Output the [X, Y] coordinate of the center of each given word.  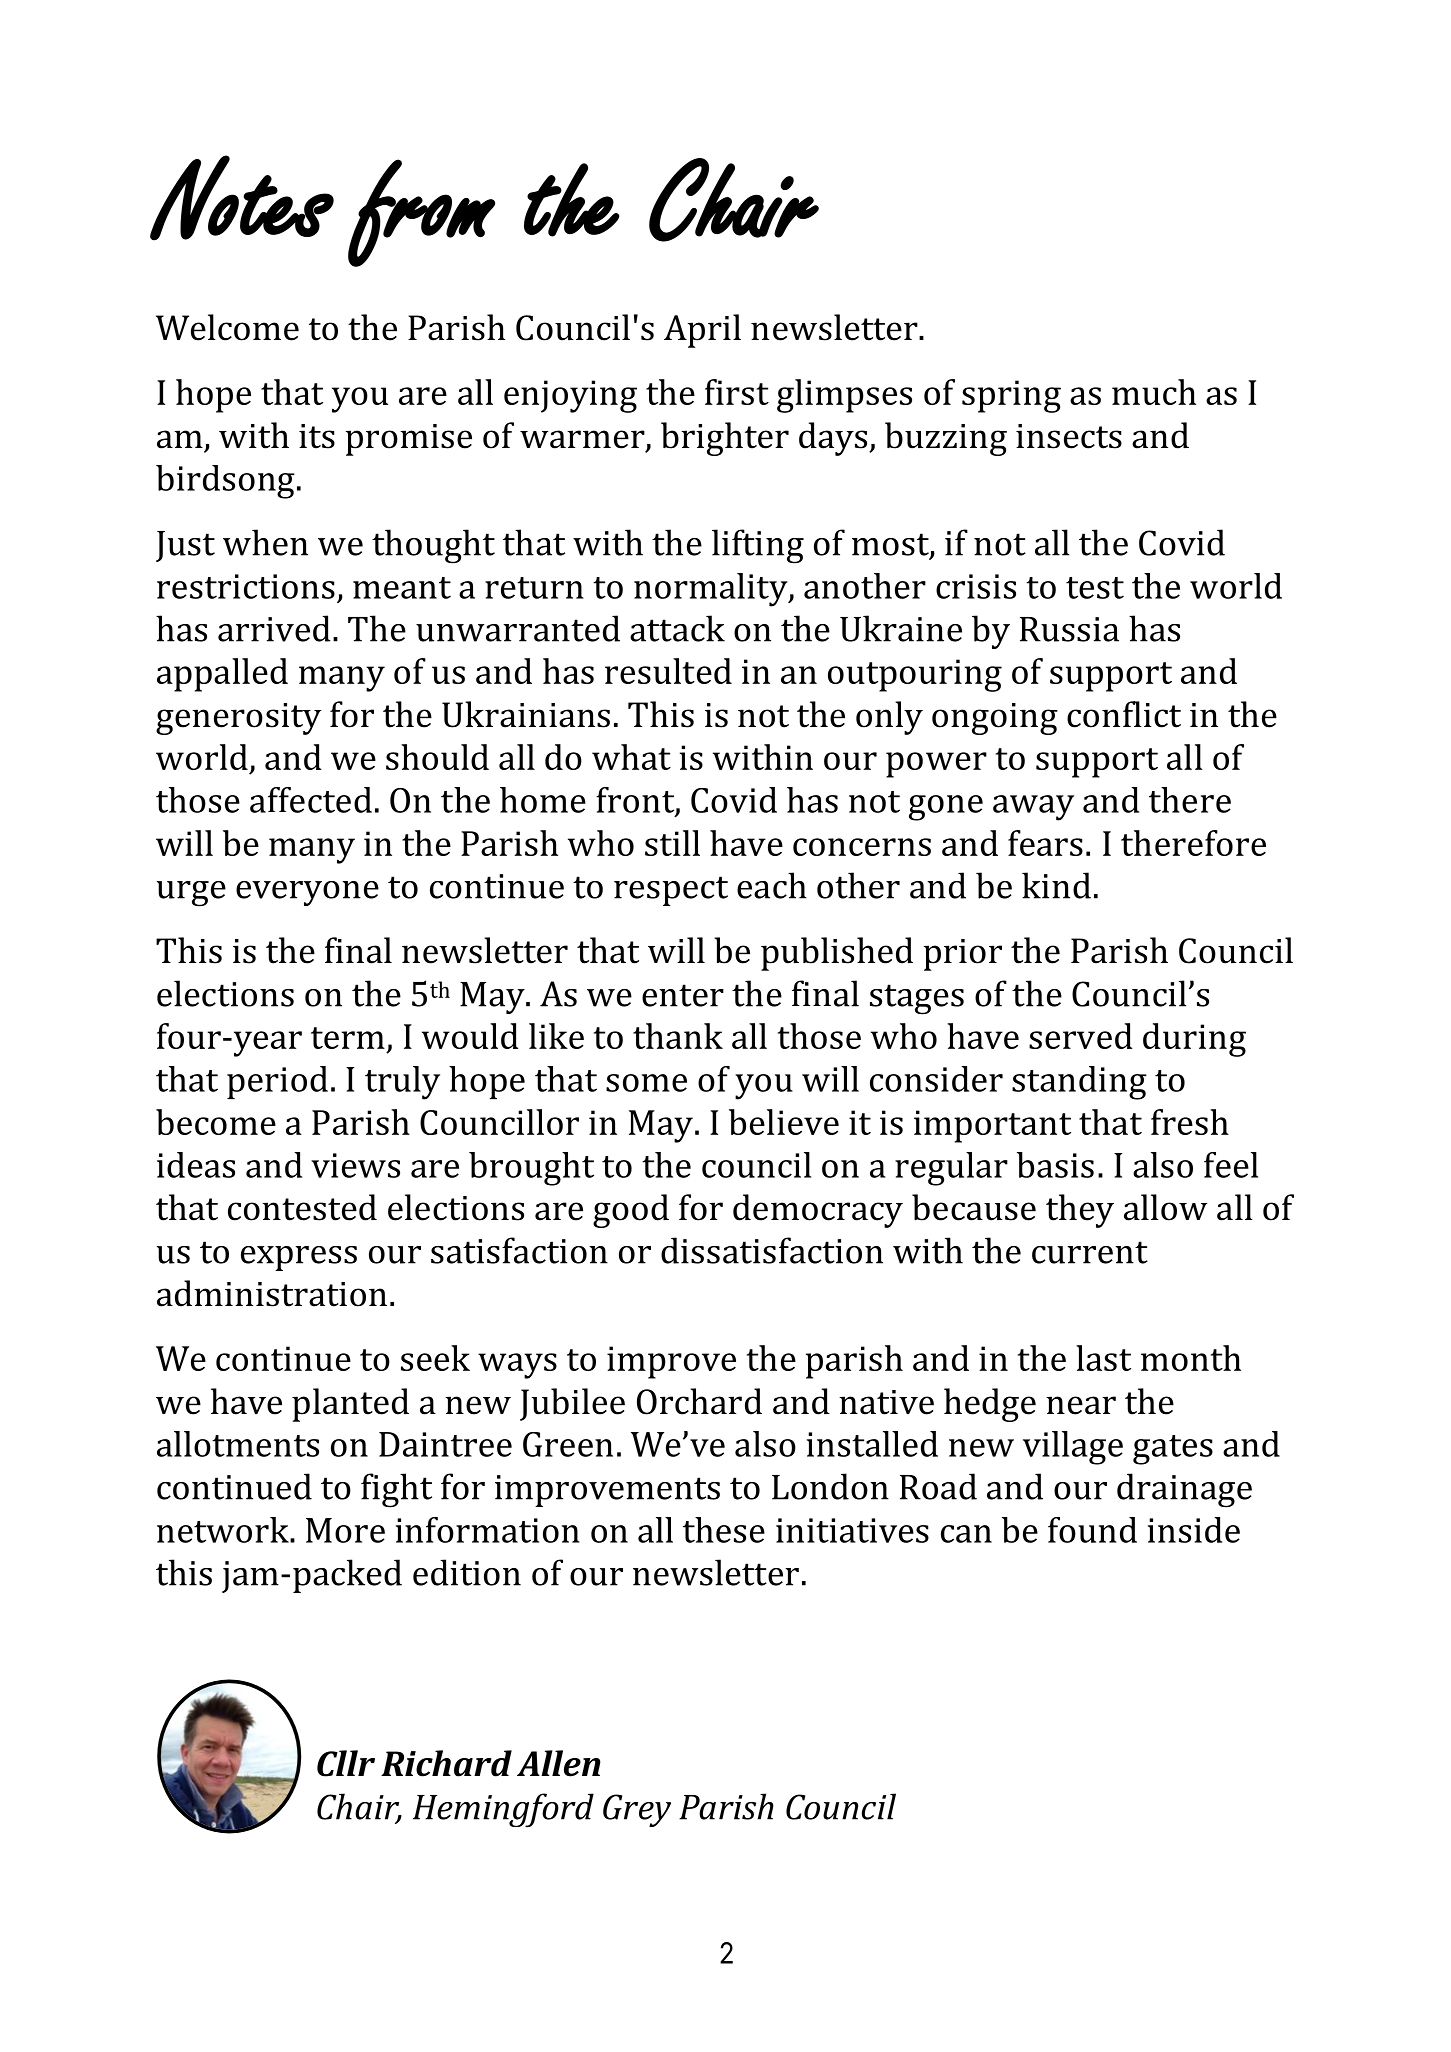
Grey [637, 1810]
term [348, 1038]
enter [683, 995]
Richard [446, 1763]
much [1154, 392]
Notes [242, 198]
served [1081, 1036]
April [702, 331]
